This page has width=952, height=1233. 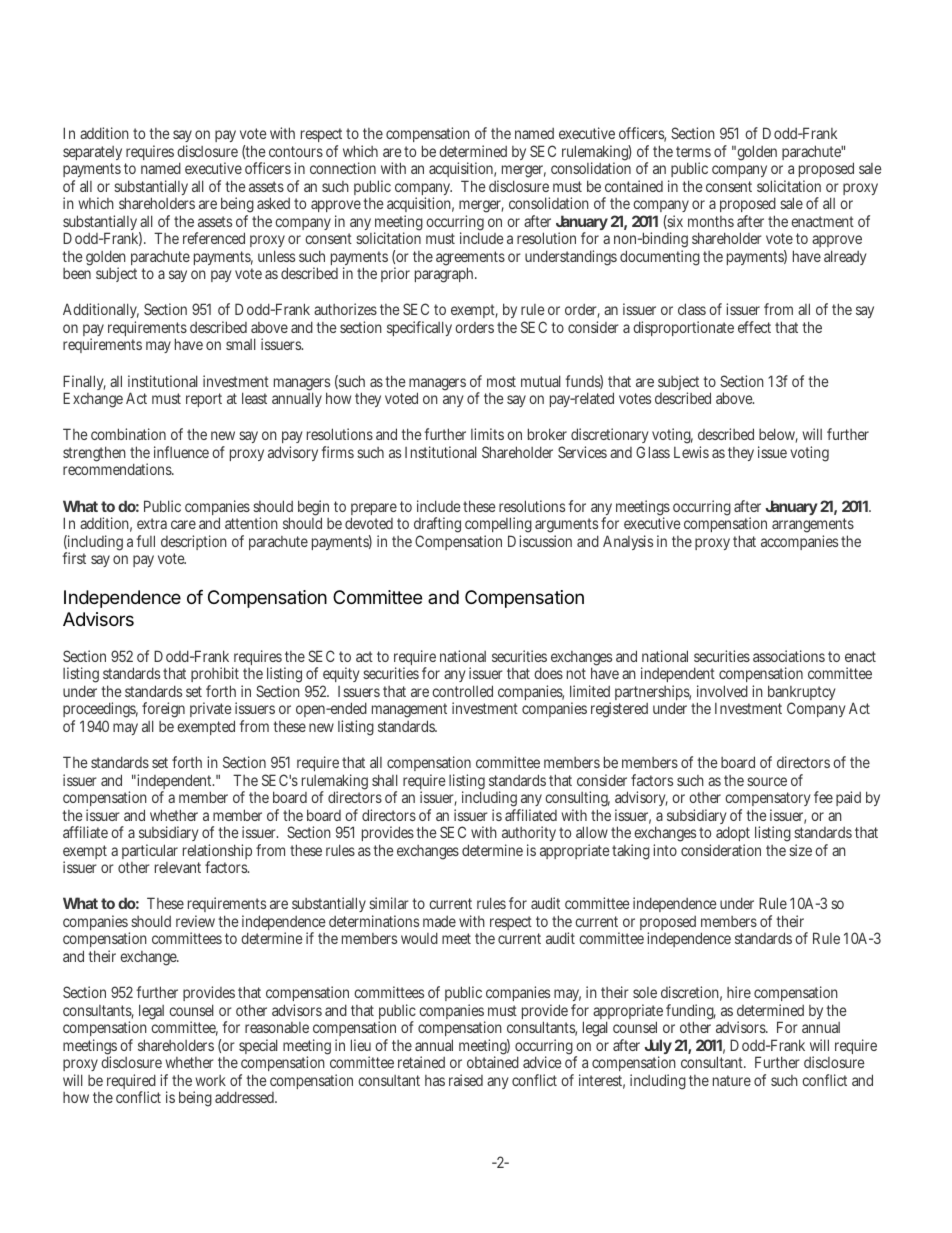 What do you see at coordinates (210, 1080) in the page?
I see `work` at bounding box center [210, 1080].
